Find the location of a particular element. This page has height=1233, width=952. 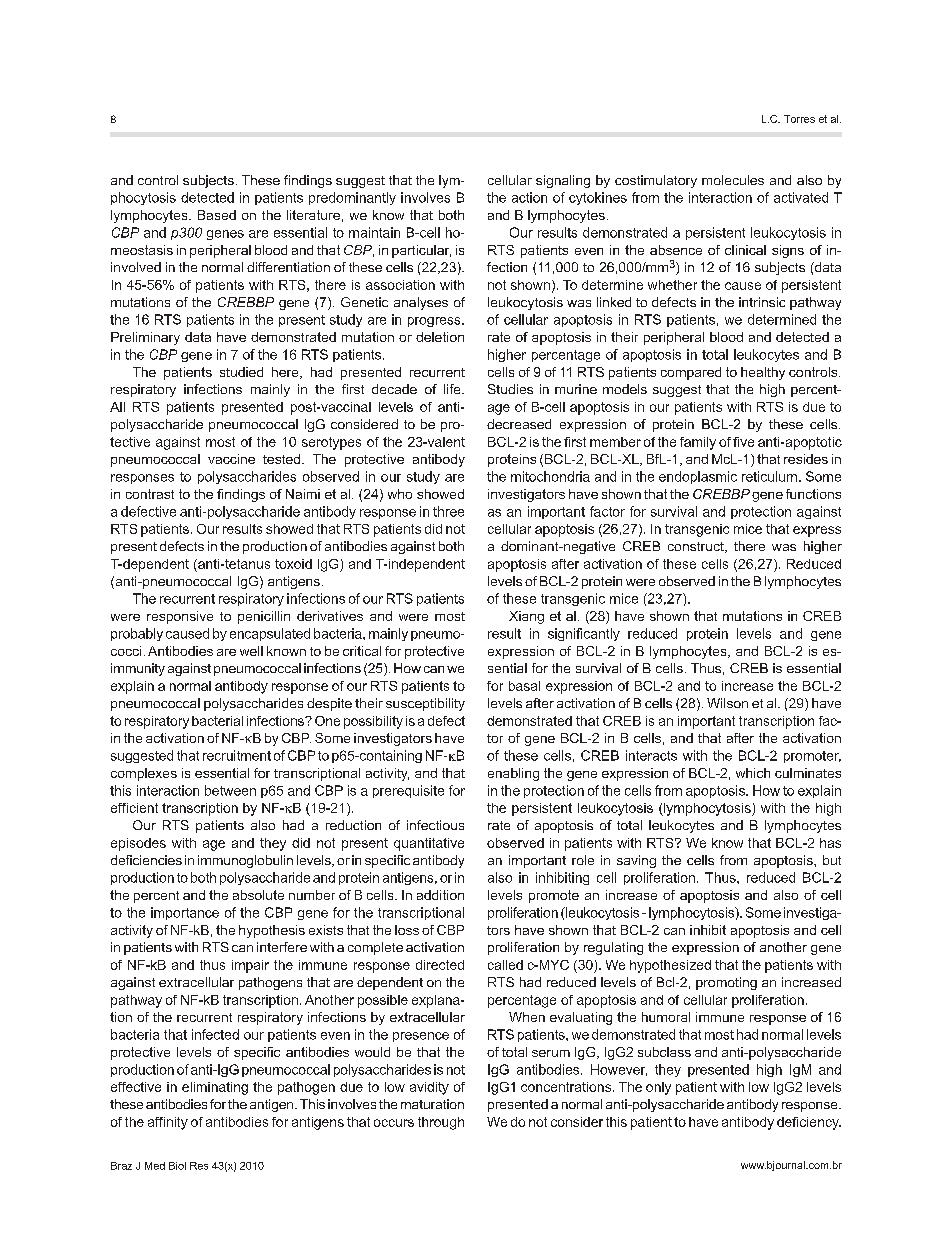

Based is located at coordinates (217, 215).
